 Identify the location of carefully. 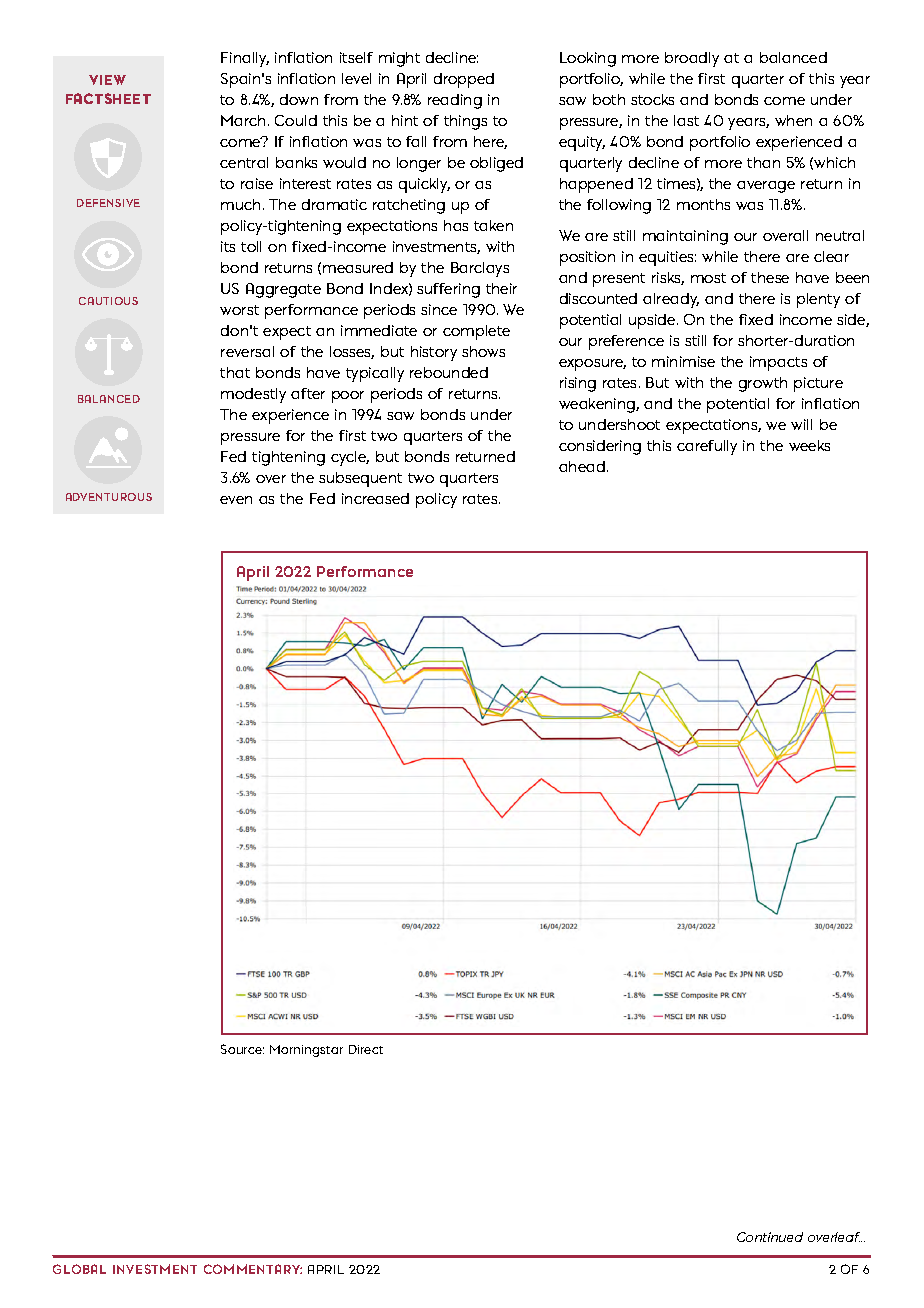
(707, 447).
